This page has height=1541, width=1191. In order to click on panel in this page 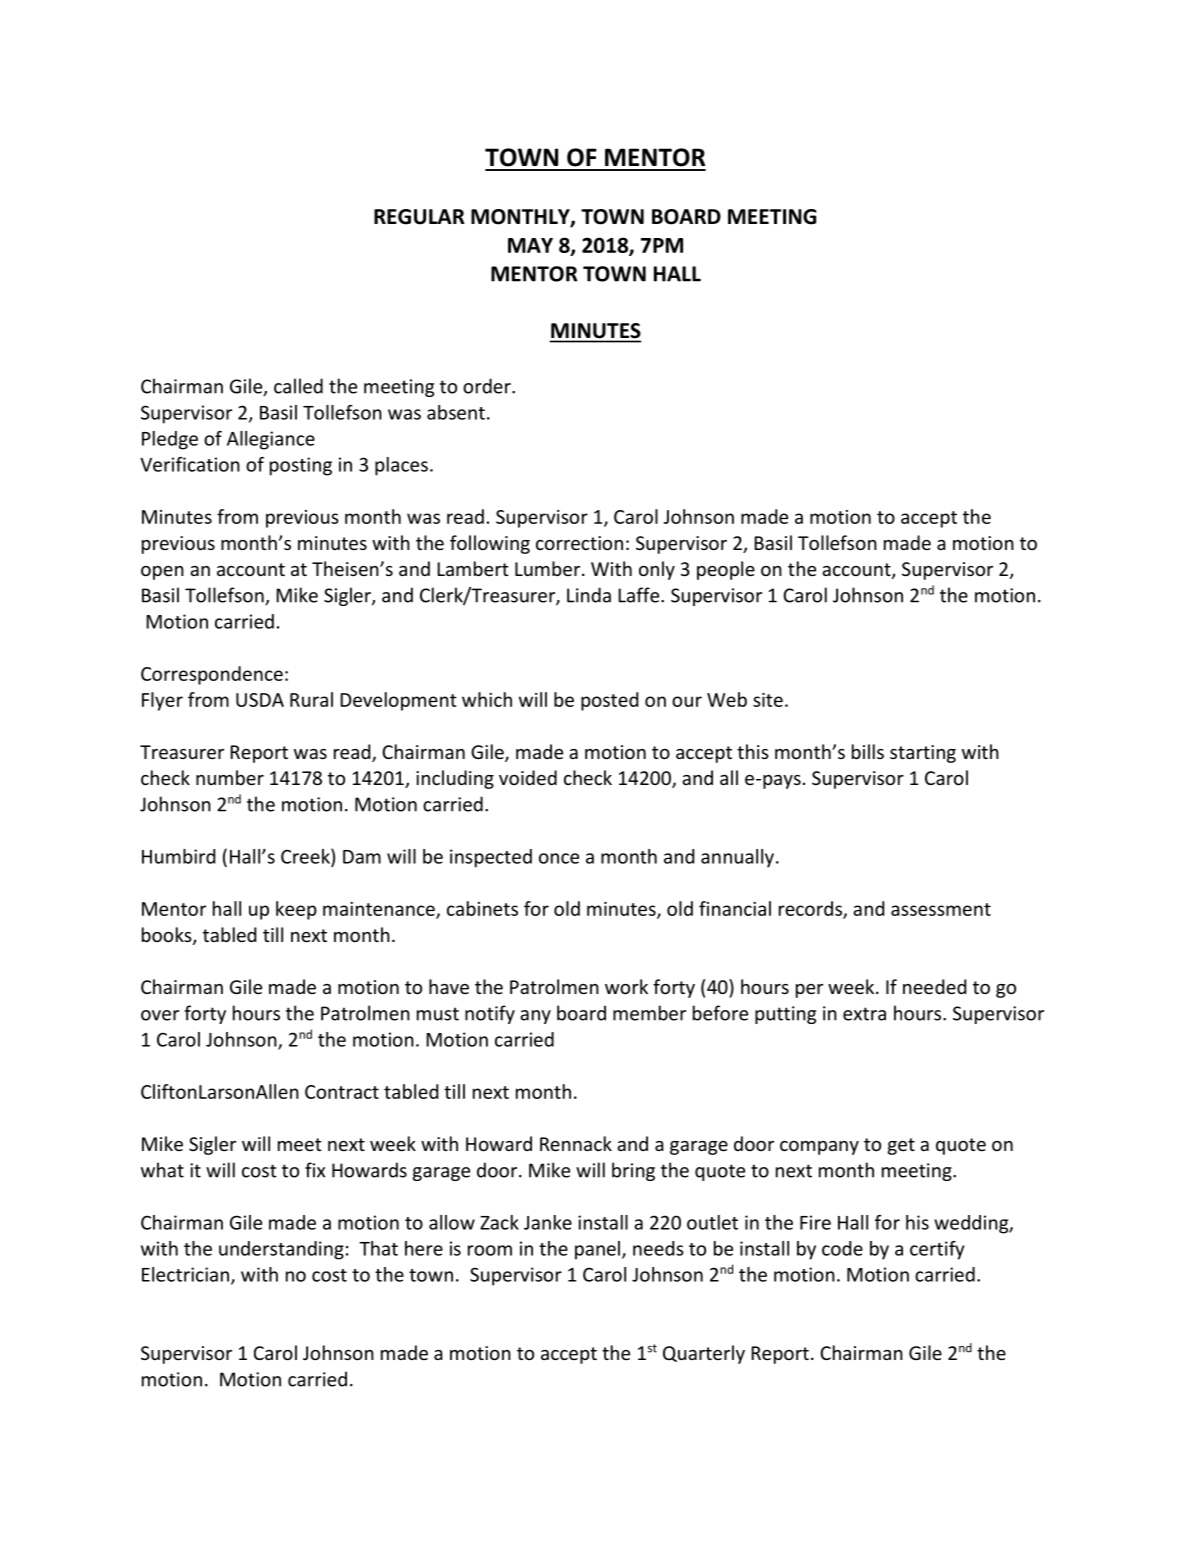, I will do `click(597, 1250)`.
